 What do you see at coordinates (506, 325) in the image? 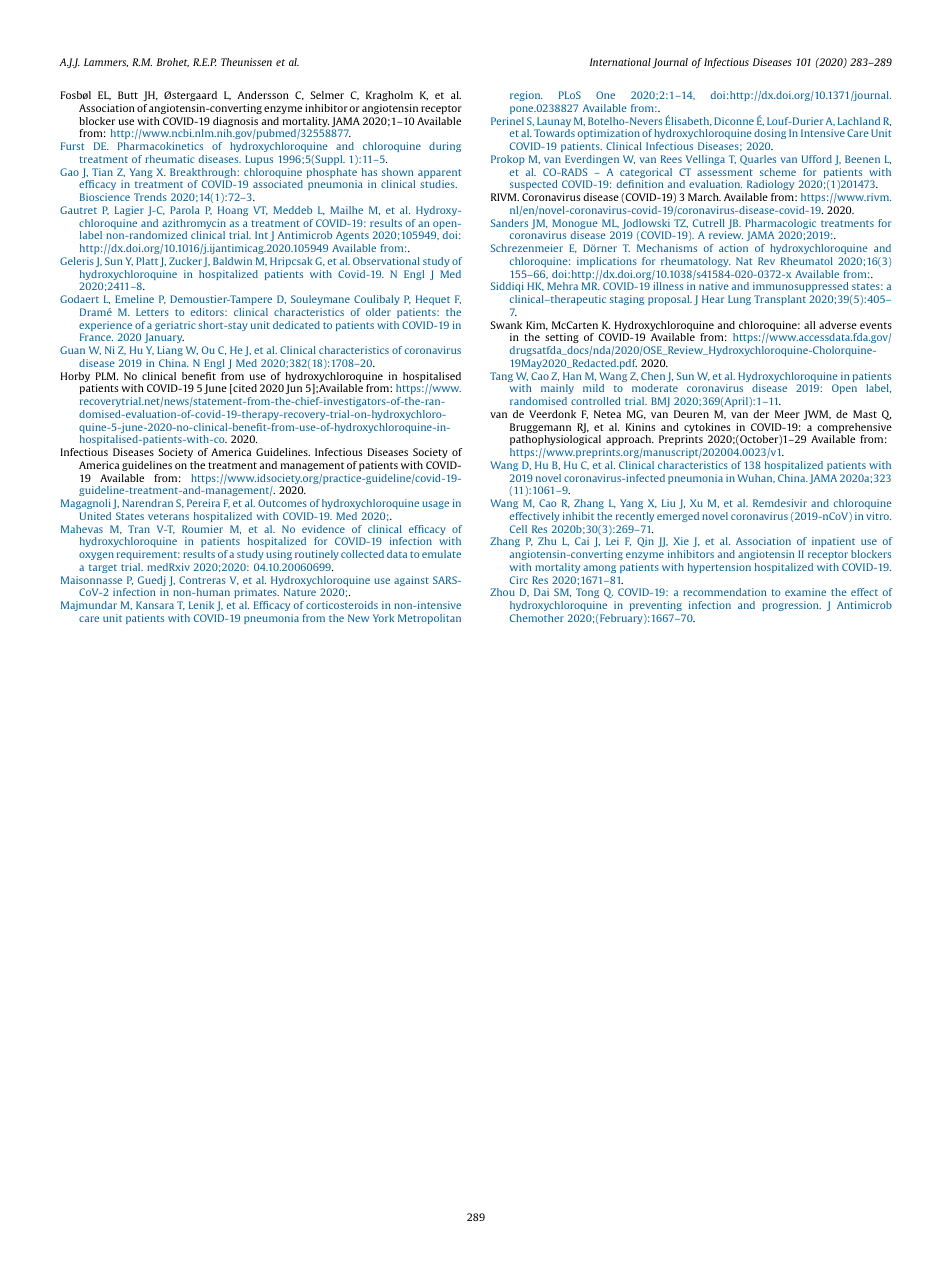
I see `Swank` at bounding box center [506, 325].
